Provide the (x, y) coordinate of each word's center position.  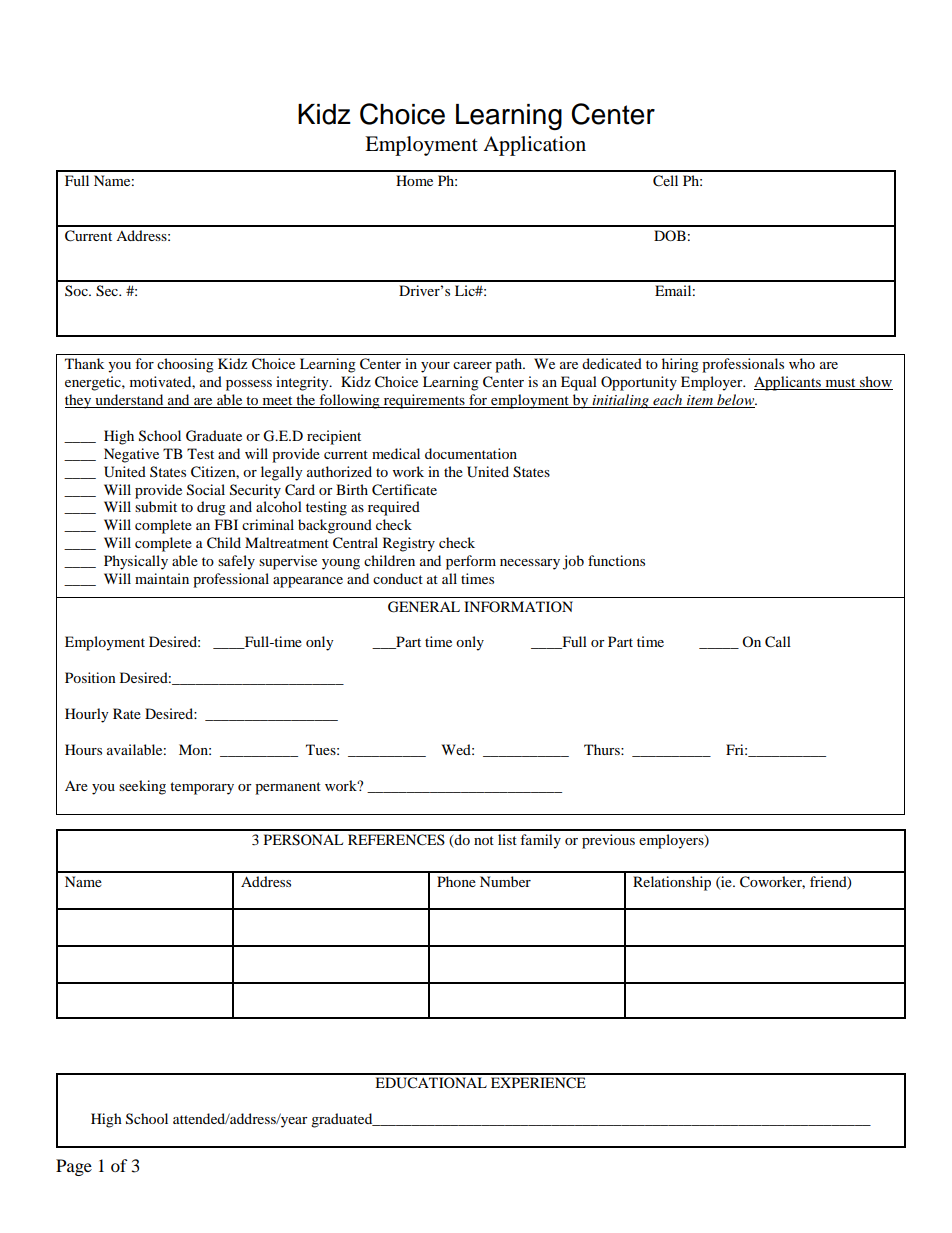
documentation (471, 453)
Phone (456, 881)
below (736, 401)
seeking (142, 787)
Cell (665, 181)
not (484, 840)
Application (534, 146)
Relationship (672, 883)
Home (414, 180)
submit (156, 506)
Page (74, 1167)
